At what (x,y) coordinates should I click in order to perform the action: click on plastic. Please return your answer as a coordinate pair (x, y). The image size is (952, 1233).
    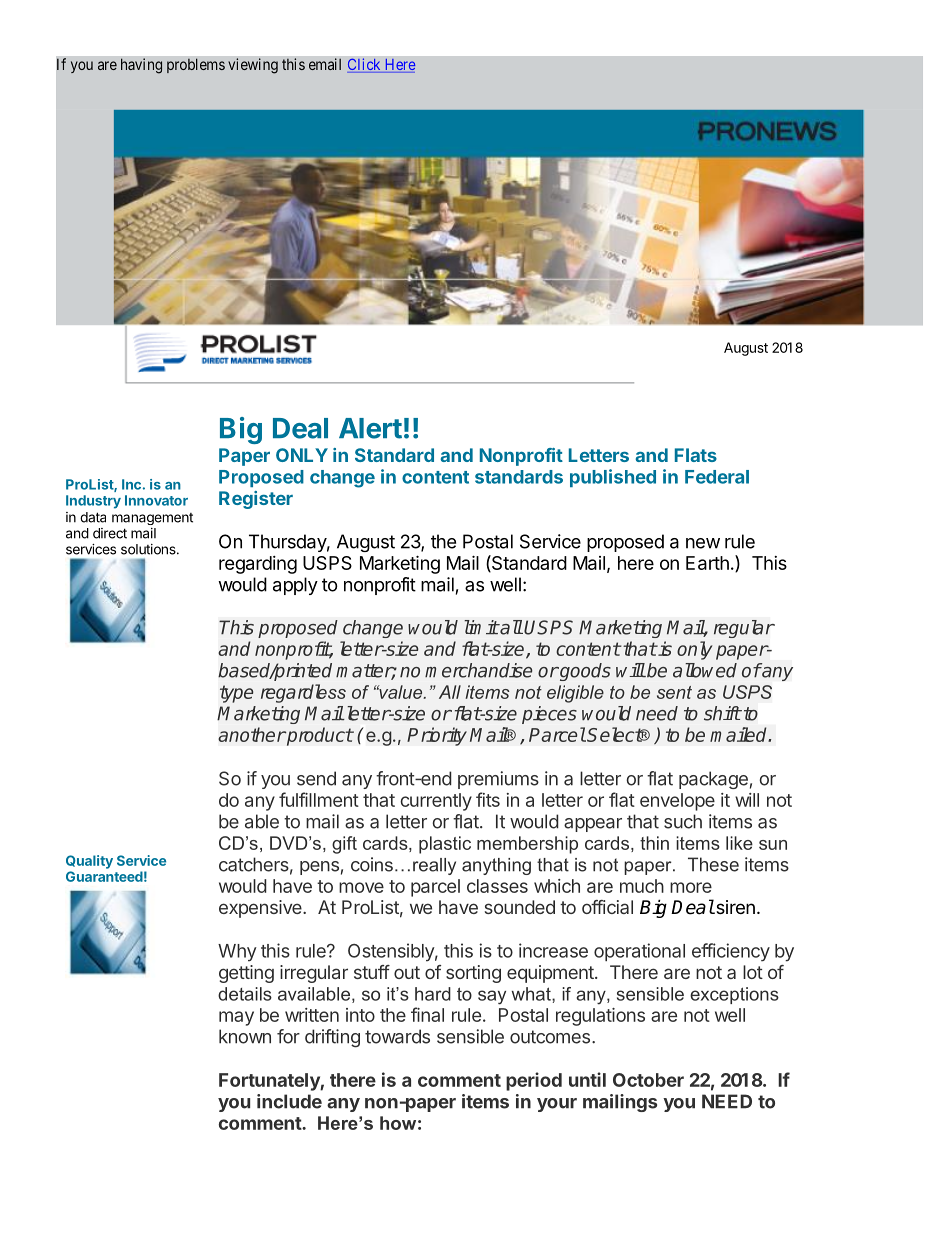
    Looking at the image, I should click on (445, 845).
